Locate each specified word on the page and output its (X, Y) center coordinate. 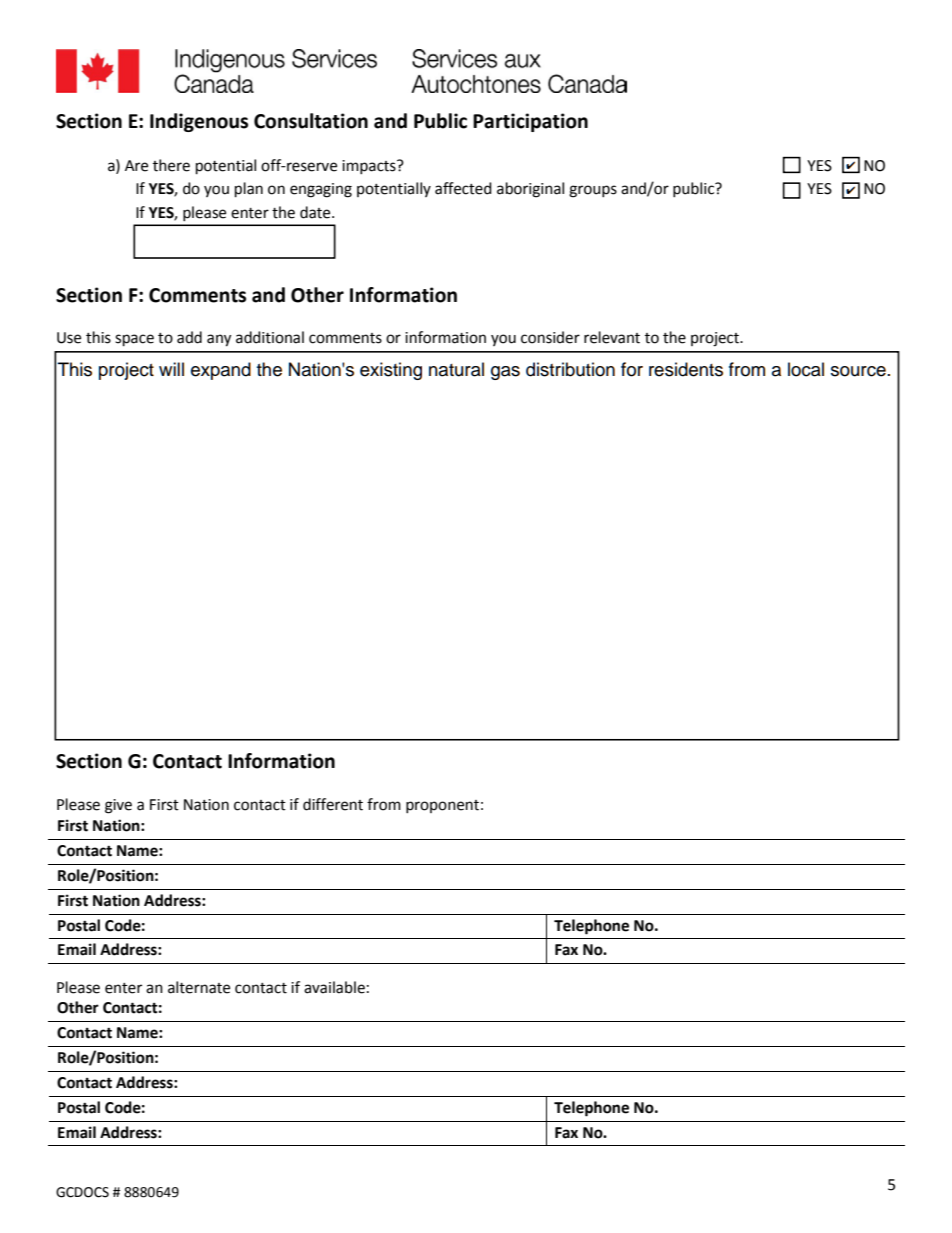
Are (136, 166)
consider (550, 337)
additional (270, 337)
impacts (370, 167)
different (333, 804)
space (134, 340)
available (334, 987)
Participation (530, 122)
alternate (199, 987)
